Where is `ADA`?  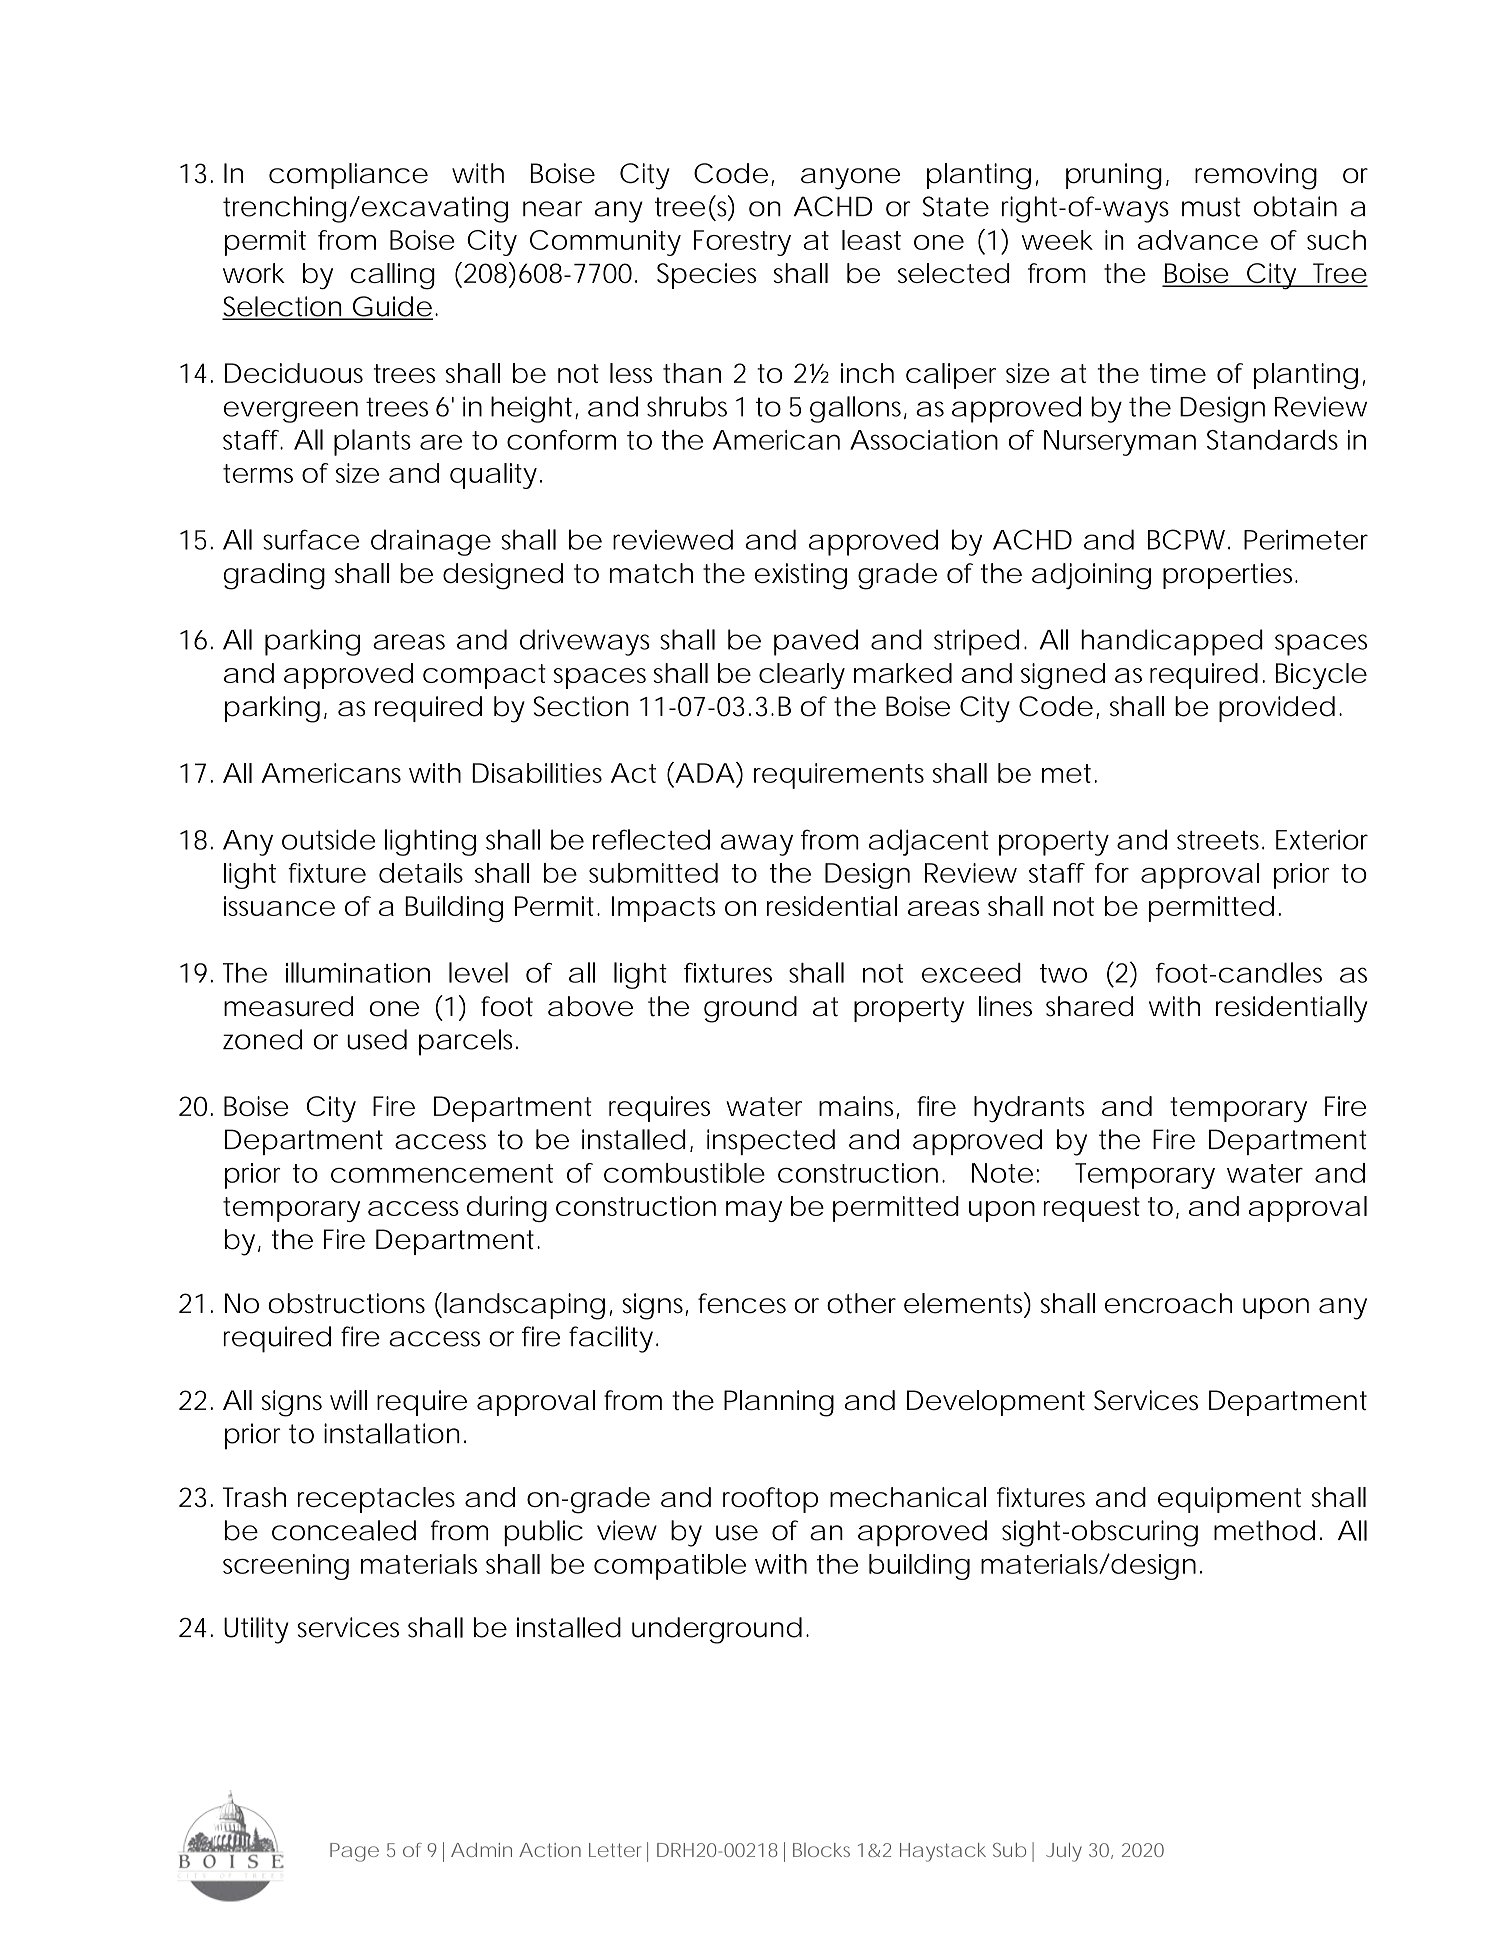 ADA is located at coordinates (704, 772).
